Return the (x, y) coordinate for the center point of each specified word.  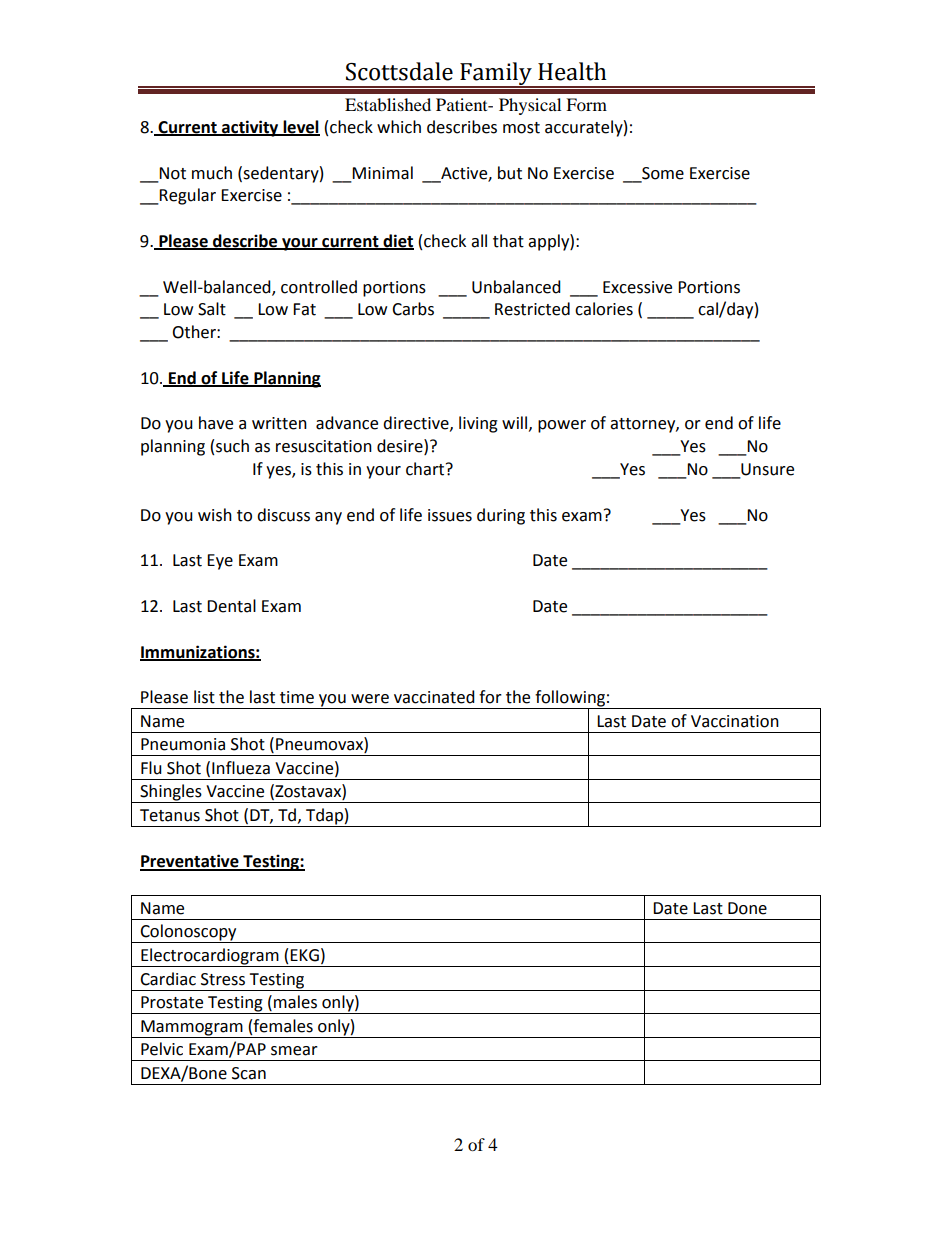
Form (586, 104)
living (478, 424)
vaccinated (434, 697)
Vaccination (735, 721)
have (216, 423)
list (204, 697)
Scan (249, 1073)
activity (250, 128)
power (562, 426)
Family (496, 75)
